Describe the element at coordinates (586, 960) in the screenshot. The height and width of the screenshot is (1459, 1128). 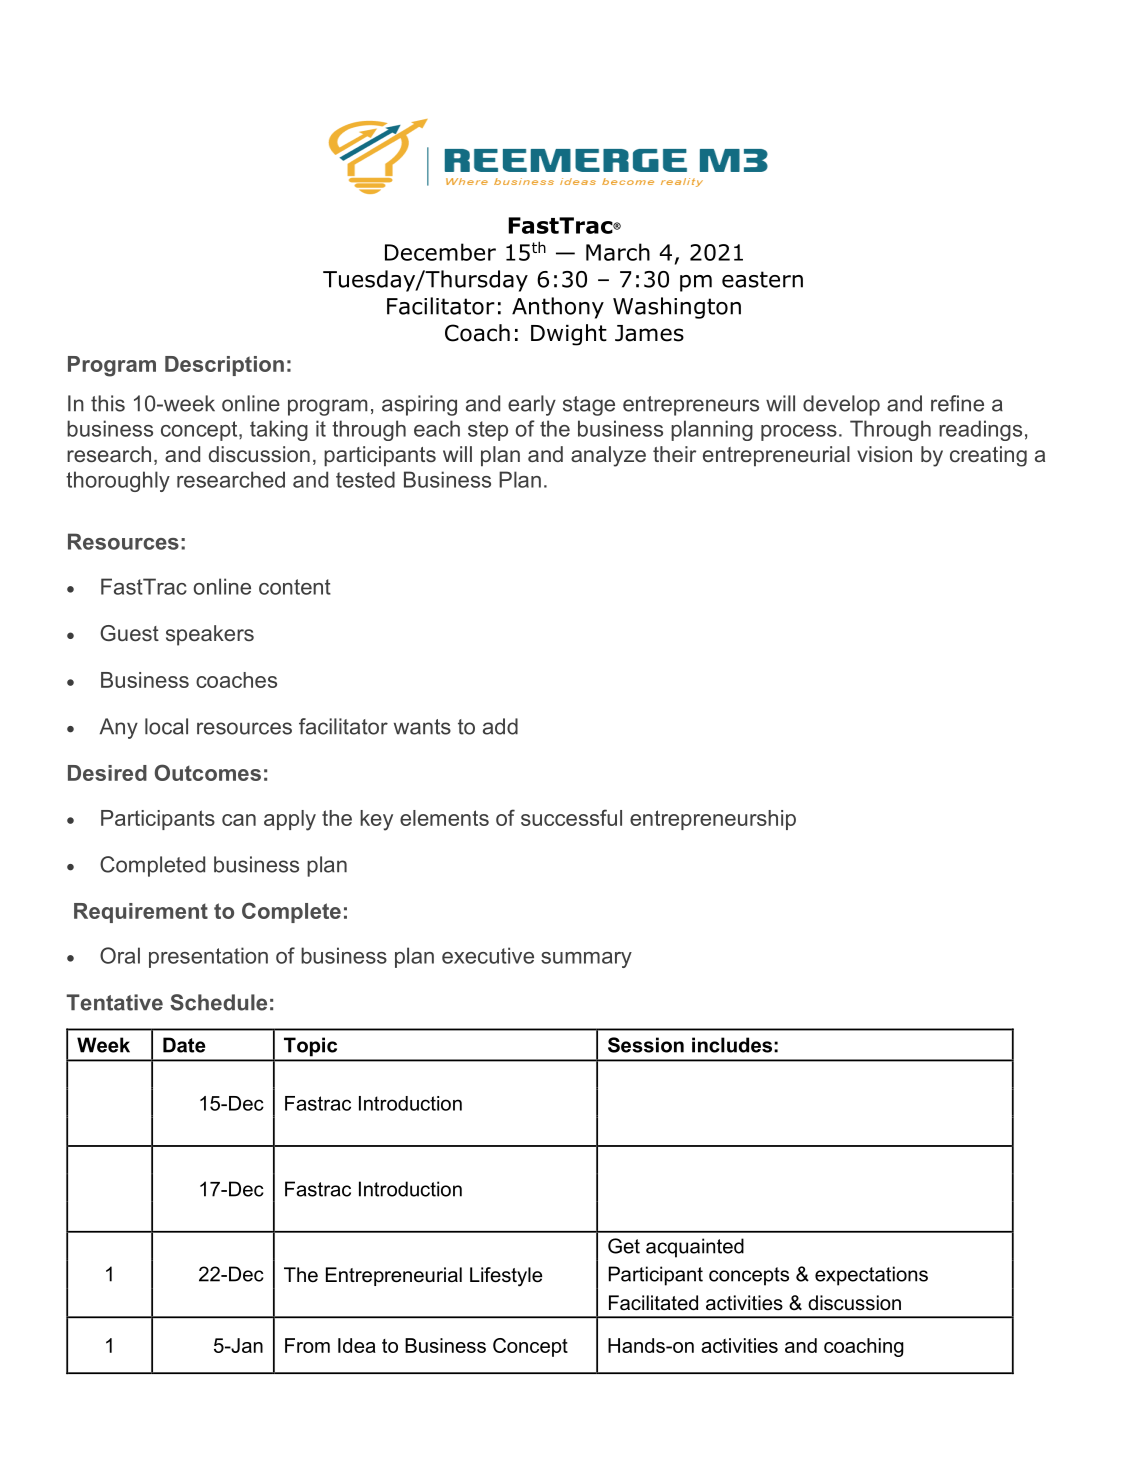
I see `summary` at that location.
